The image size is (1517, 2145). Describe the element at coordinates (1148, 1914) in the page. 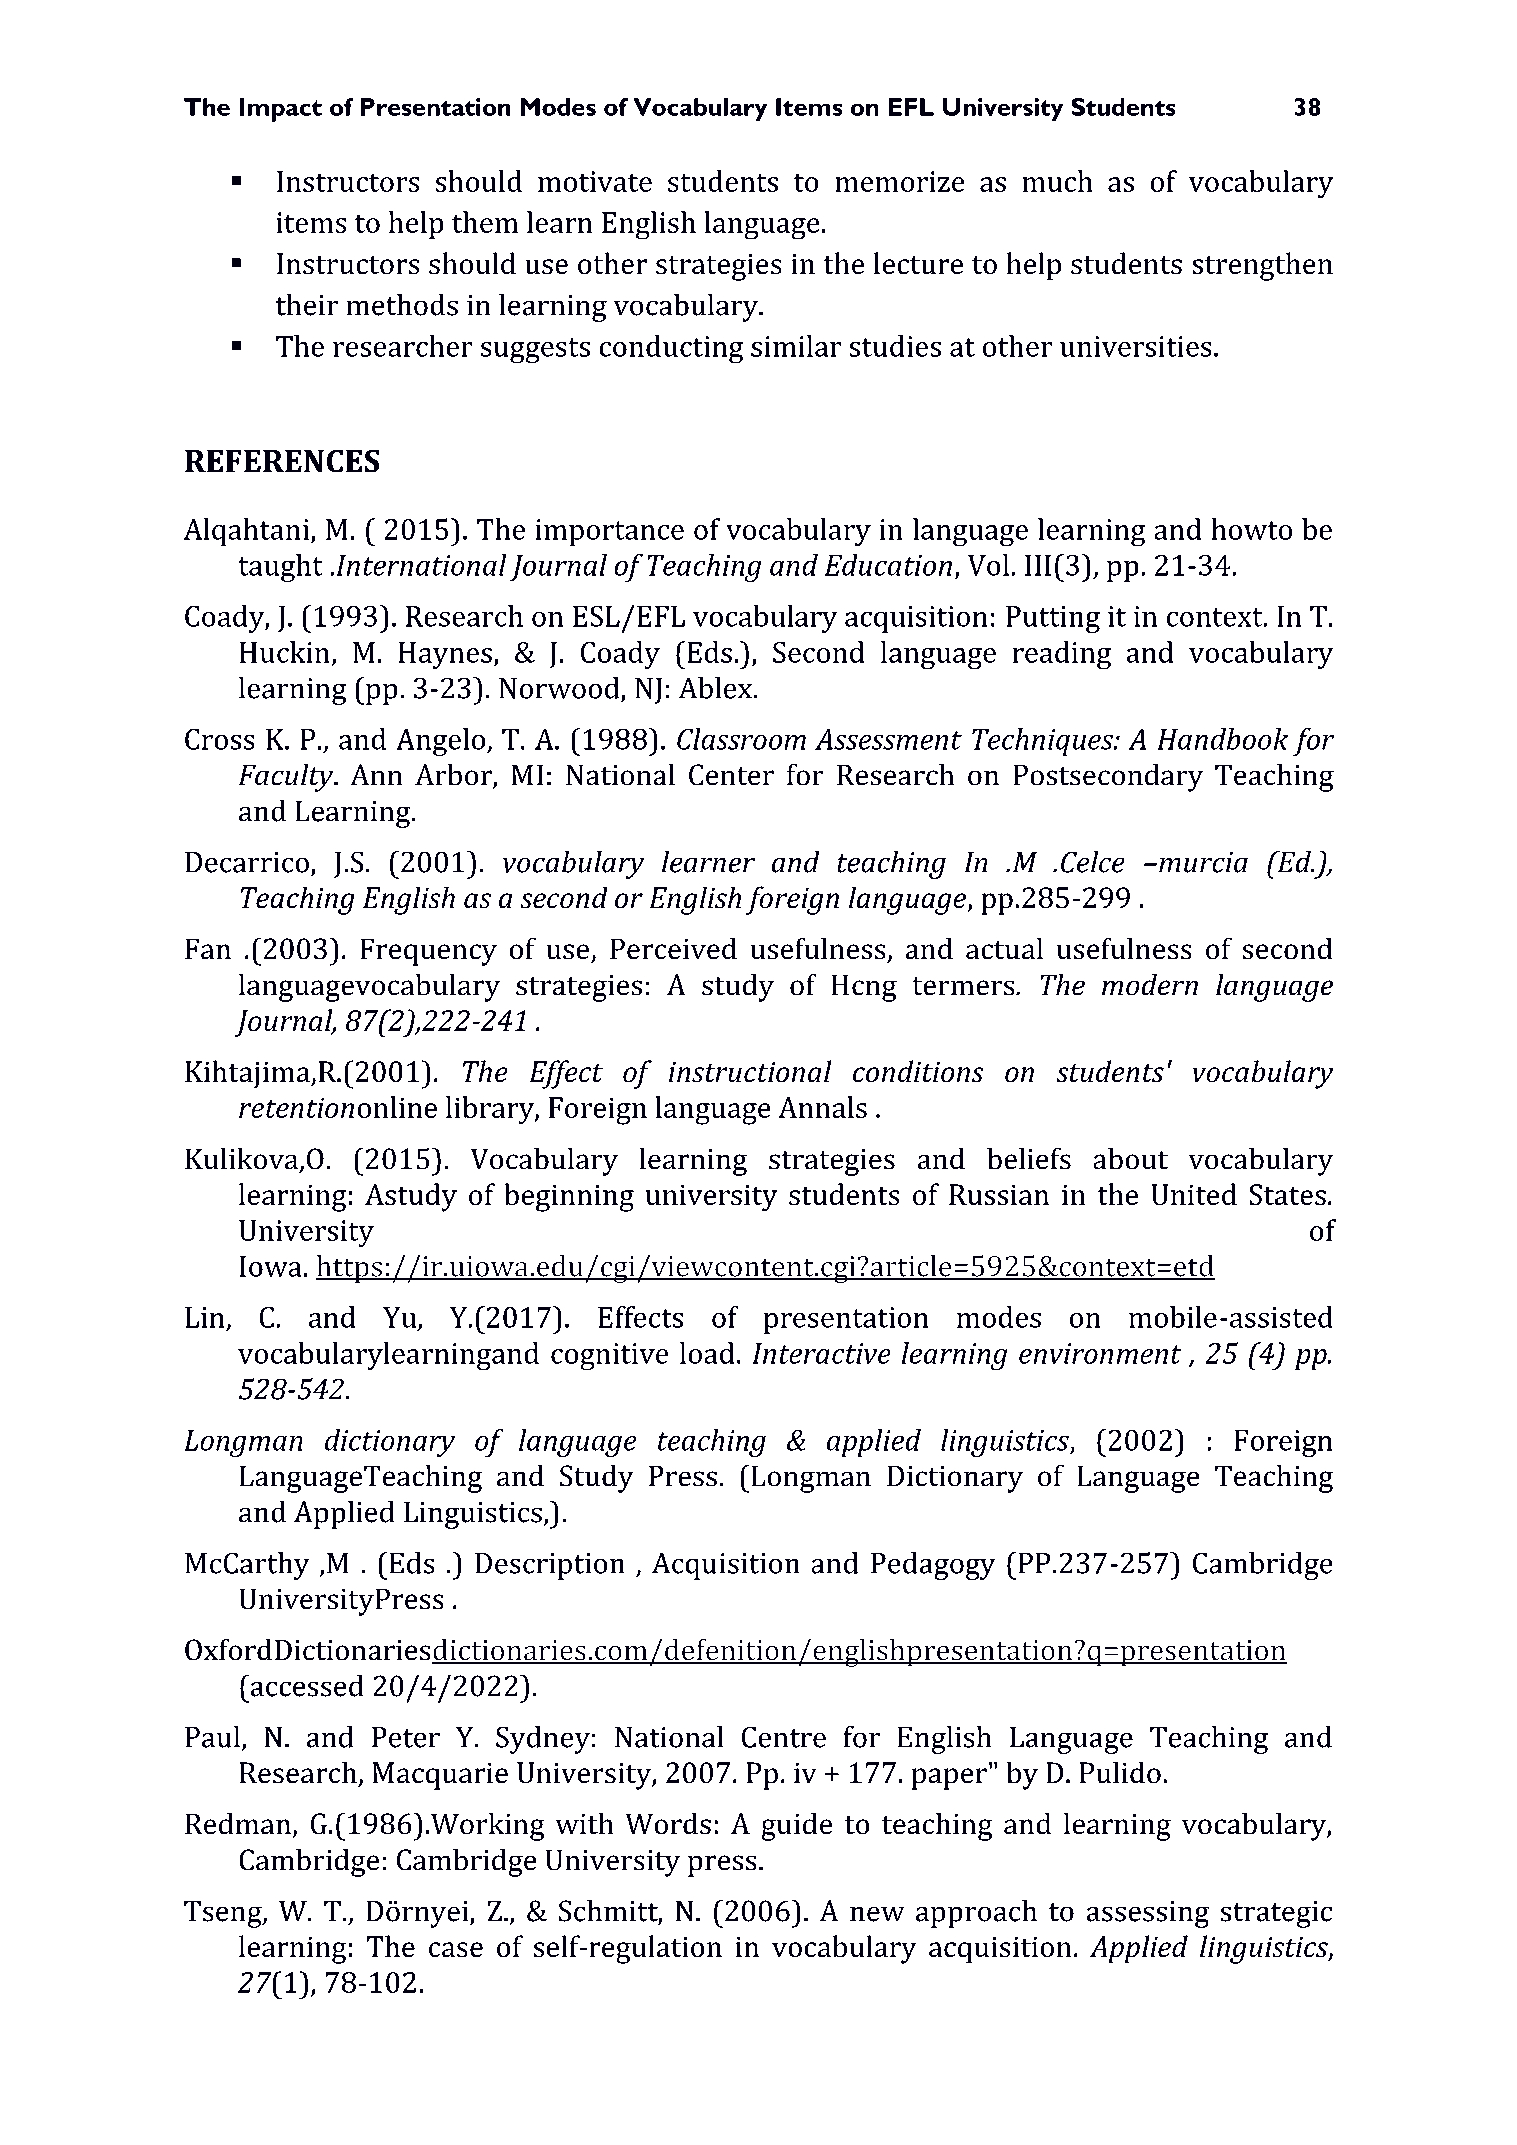

I see `assessing` at that location.
